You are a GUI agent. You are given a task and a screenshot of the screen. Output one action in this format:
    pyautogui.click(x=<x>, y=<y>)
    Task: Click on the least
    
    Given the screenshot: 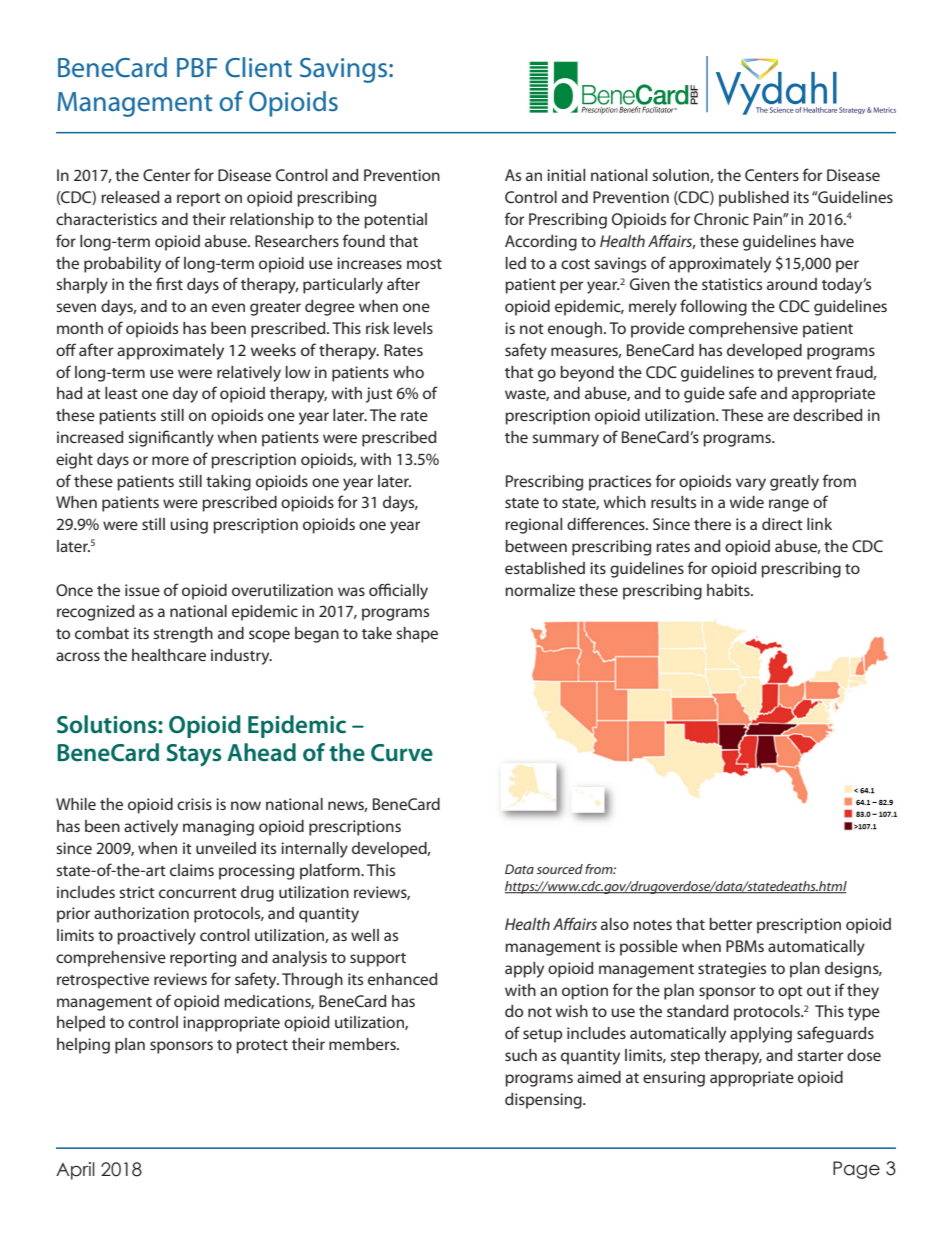 What is the action you would take?
    pyautogui.click(x=121, y=393)
